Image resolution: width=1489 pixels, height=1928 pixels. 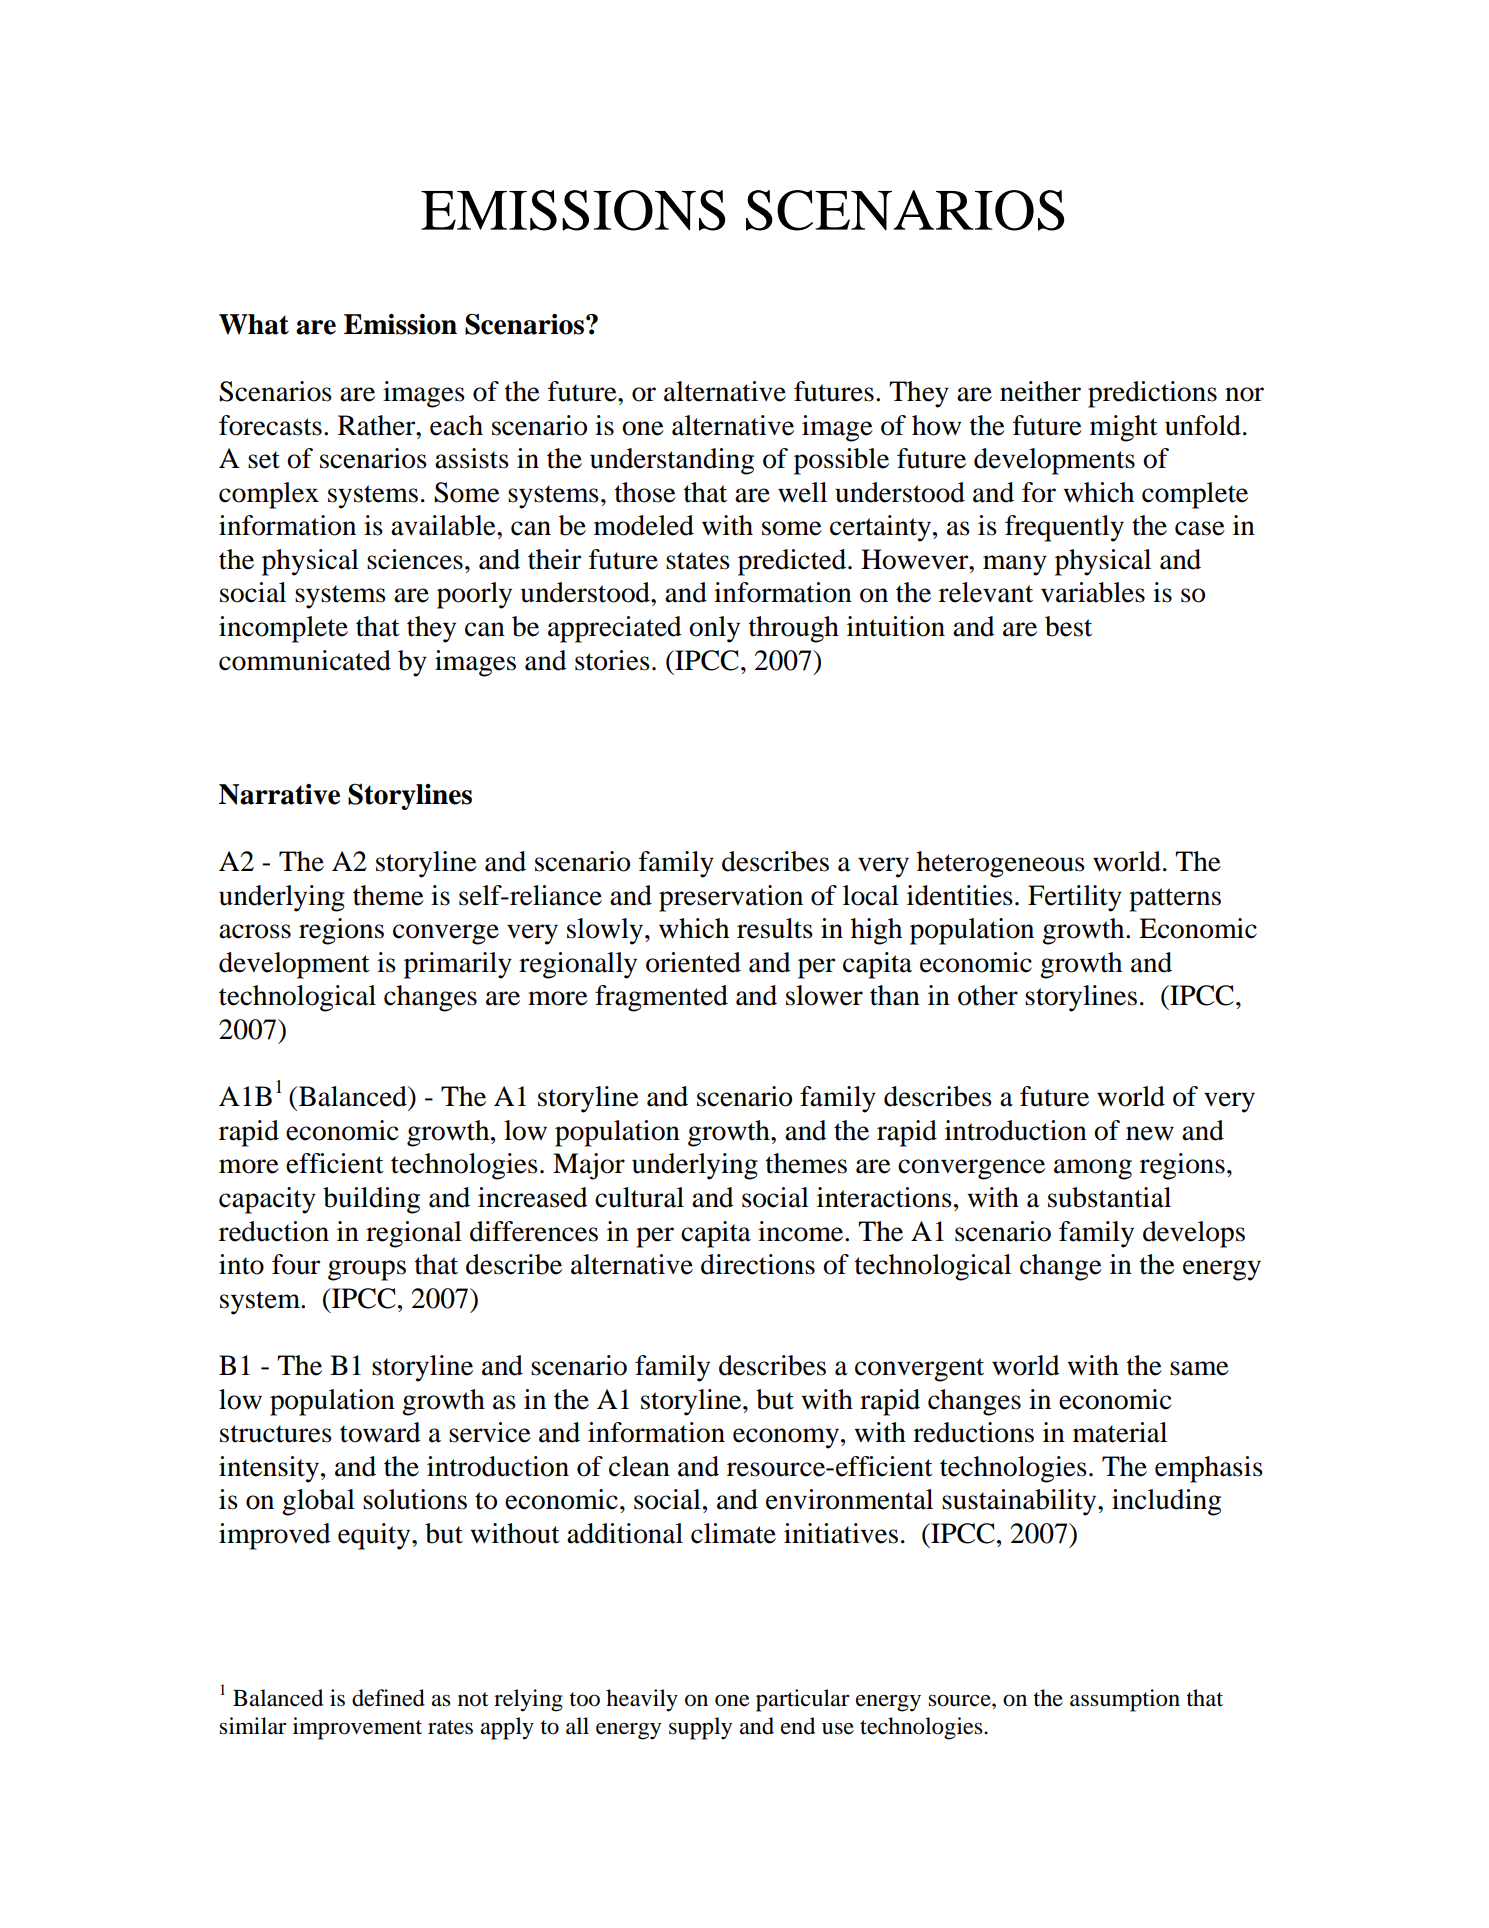 I want to click on understanding, so click(x=672, y=461).
